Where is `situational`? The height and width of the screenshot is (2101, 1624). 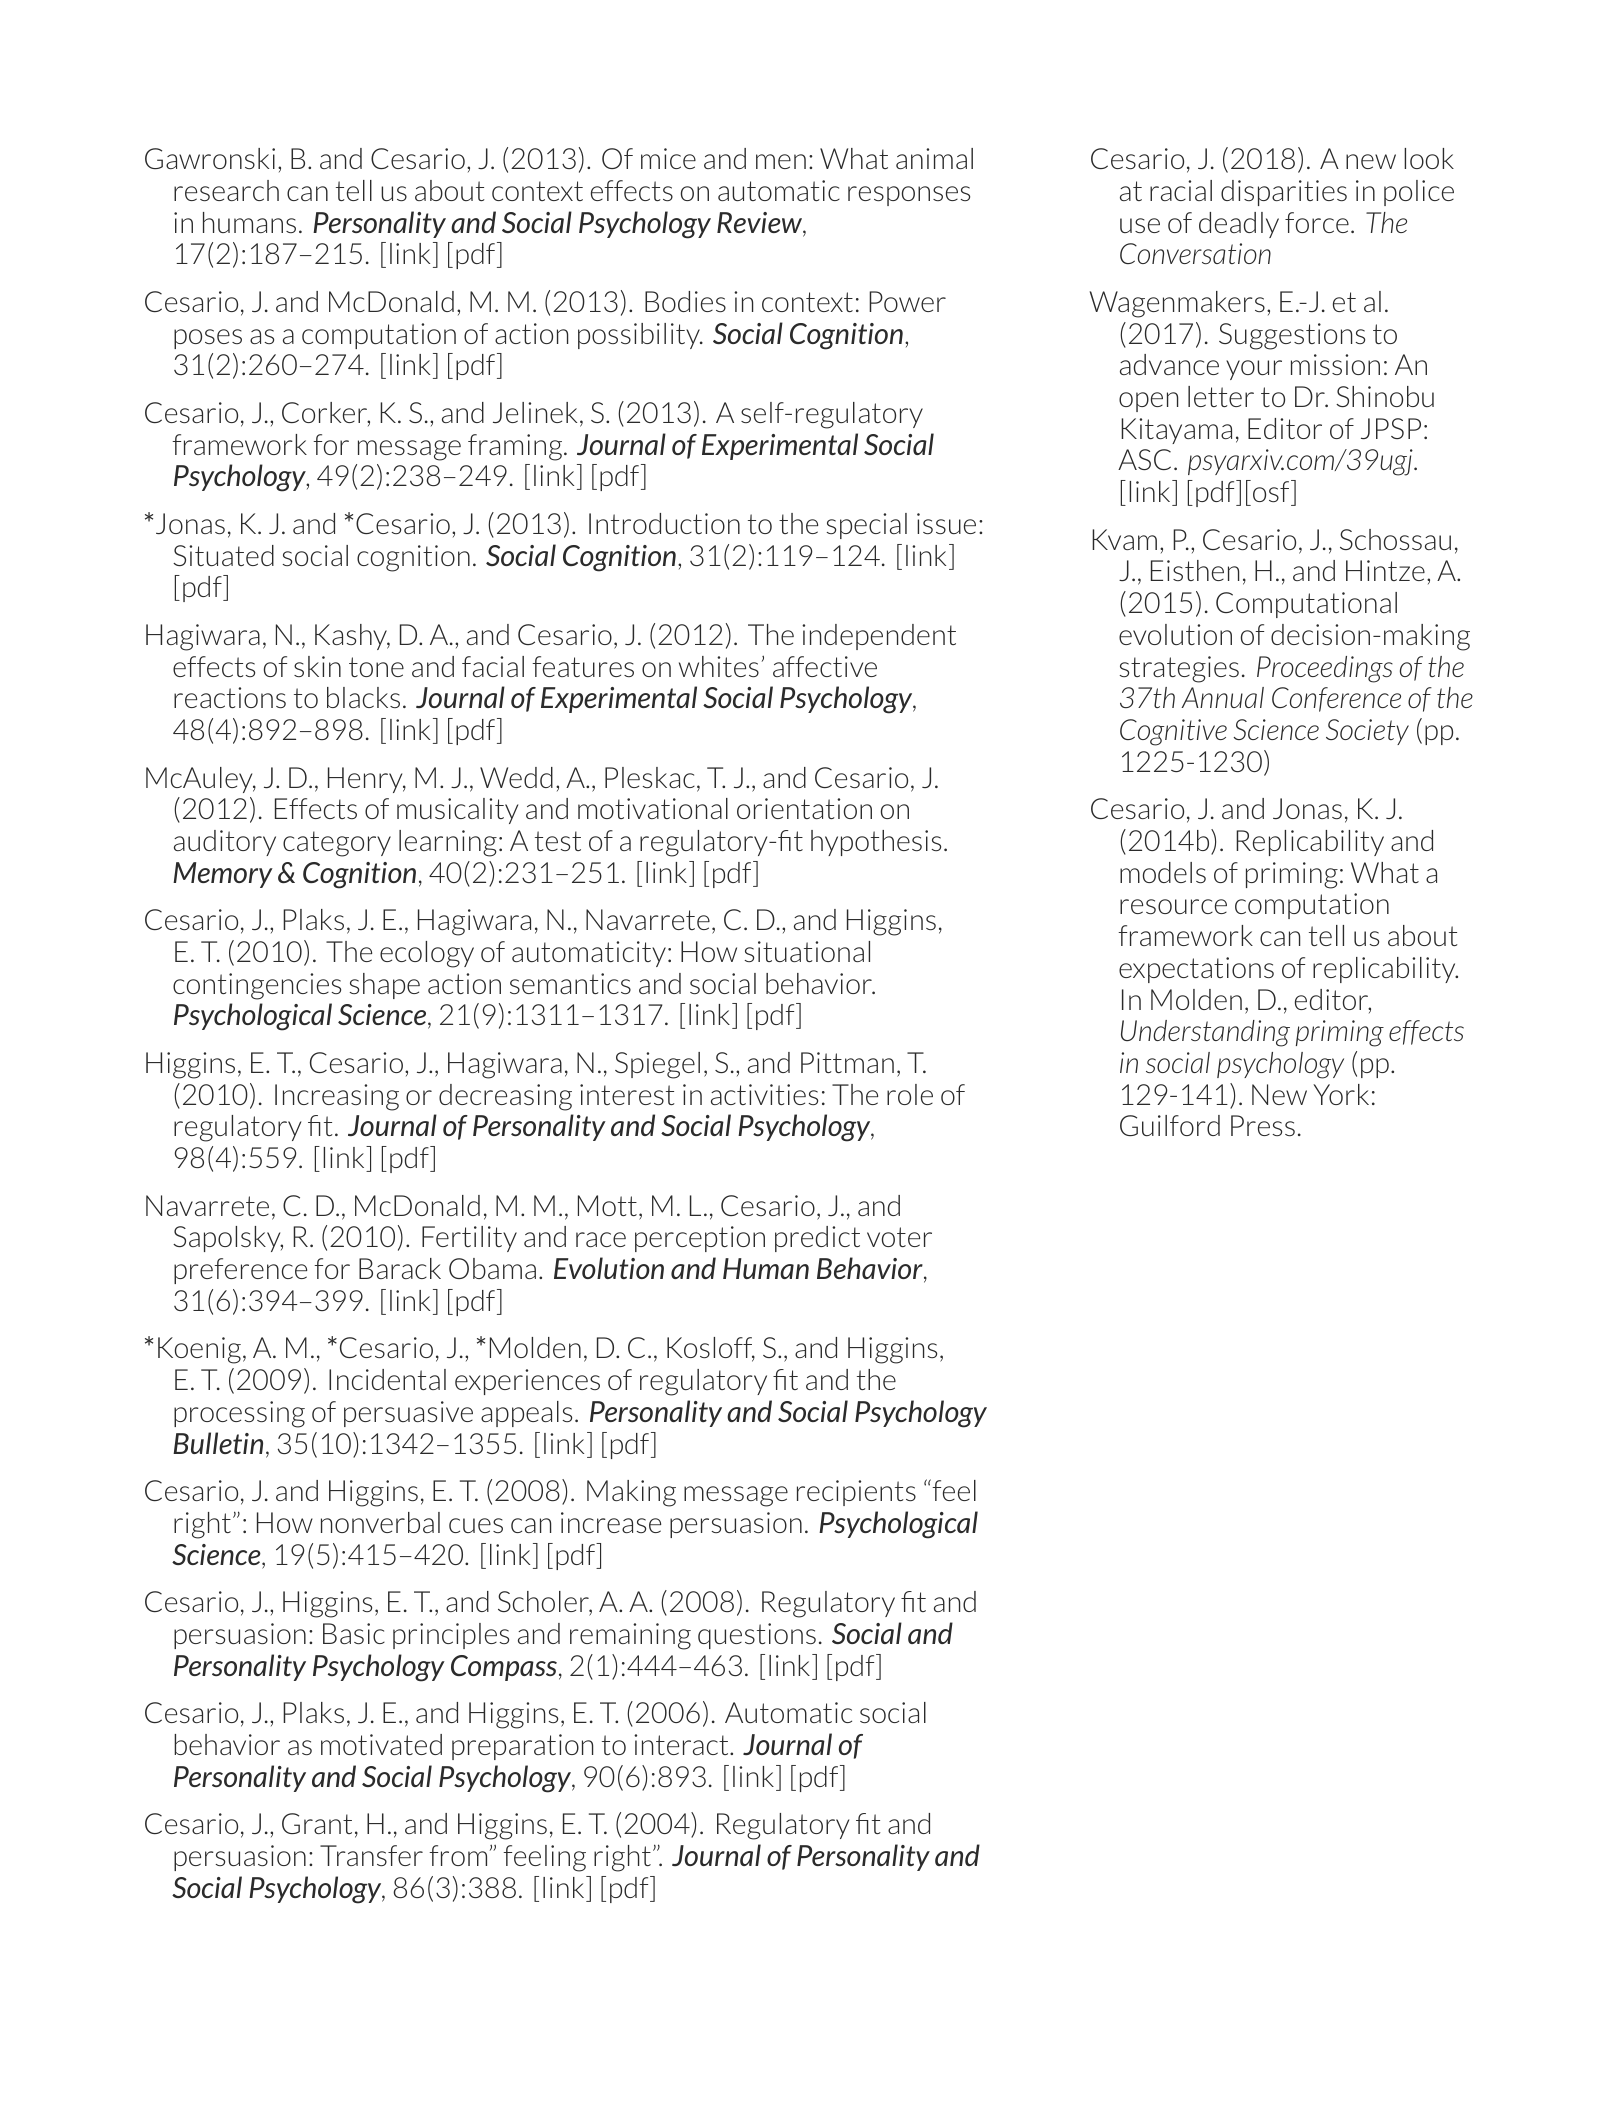 situational is located at coordinates (807, 951).
